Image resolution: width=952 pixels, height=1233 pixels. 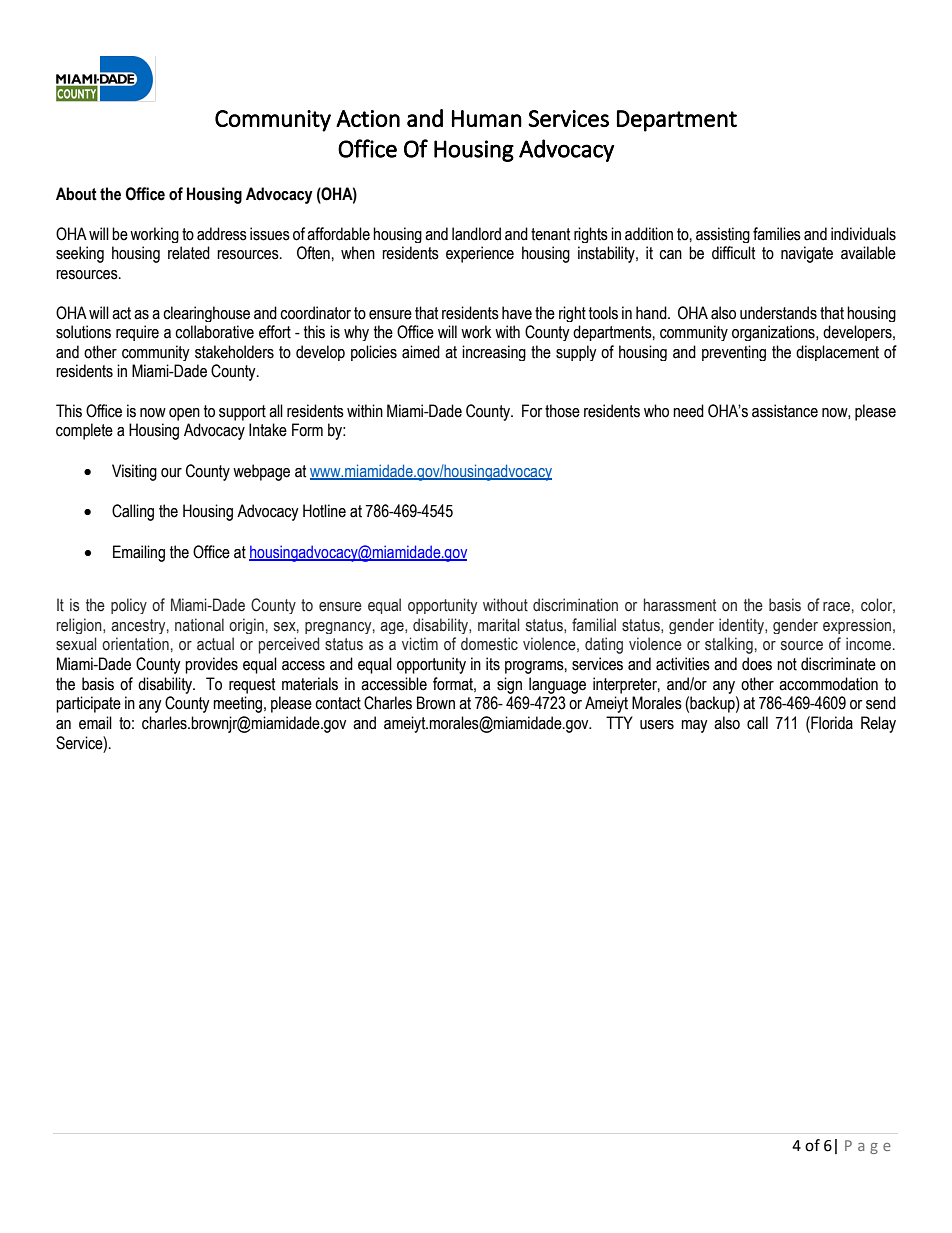 What do you see at coordinates (487, 118) in the document?
I see `Human` at bounding box center [487, 118].
